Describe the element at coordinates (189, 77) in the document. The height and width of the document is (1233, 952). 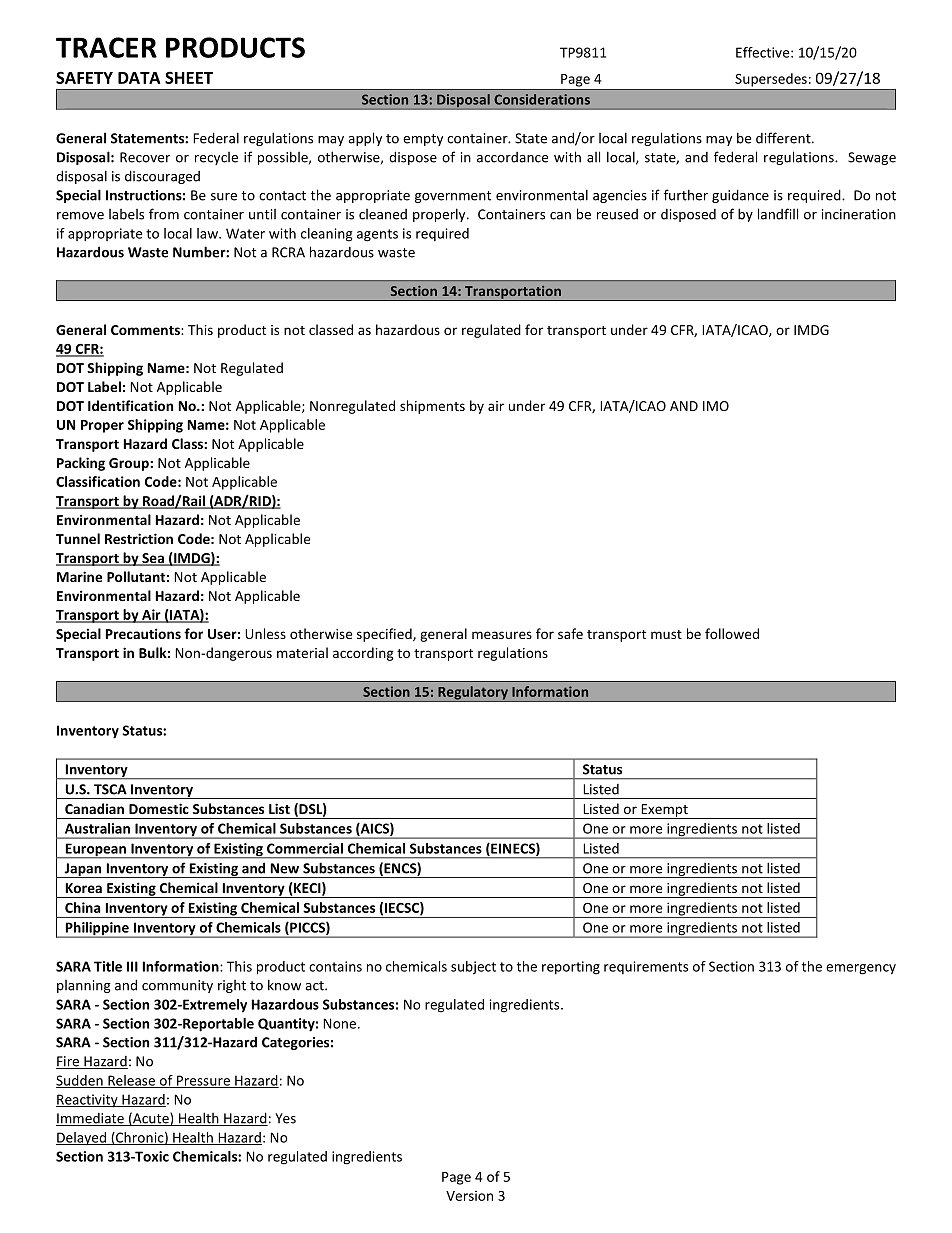
I see `SHEET` at that location.
